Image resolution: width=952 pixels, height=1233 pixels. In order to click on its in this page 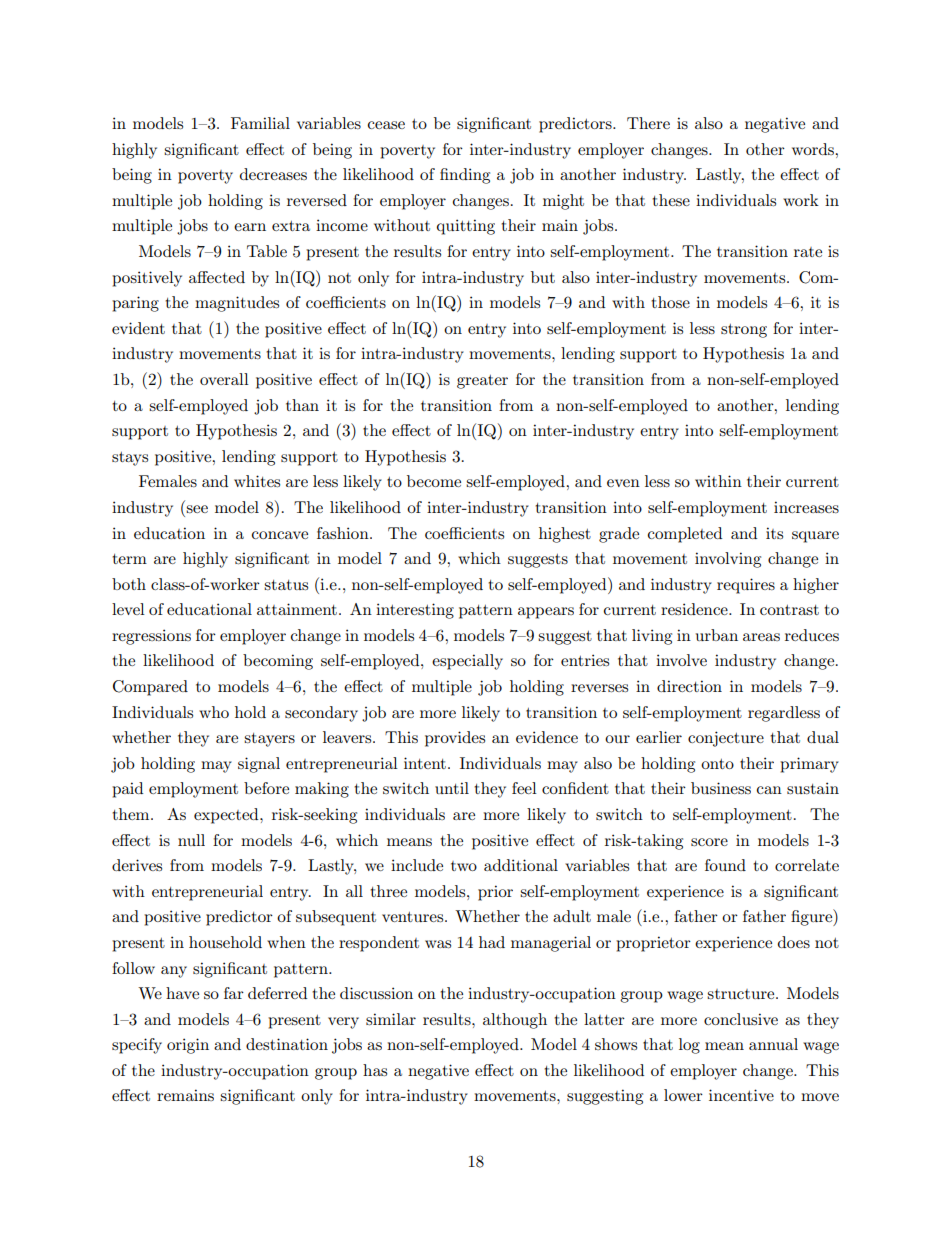, I will do `click(774, 533)`.
